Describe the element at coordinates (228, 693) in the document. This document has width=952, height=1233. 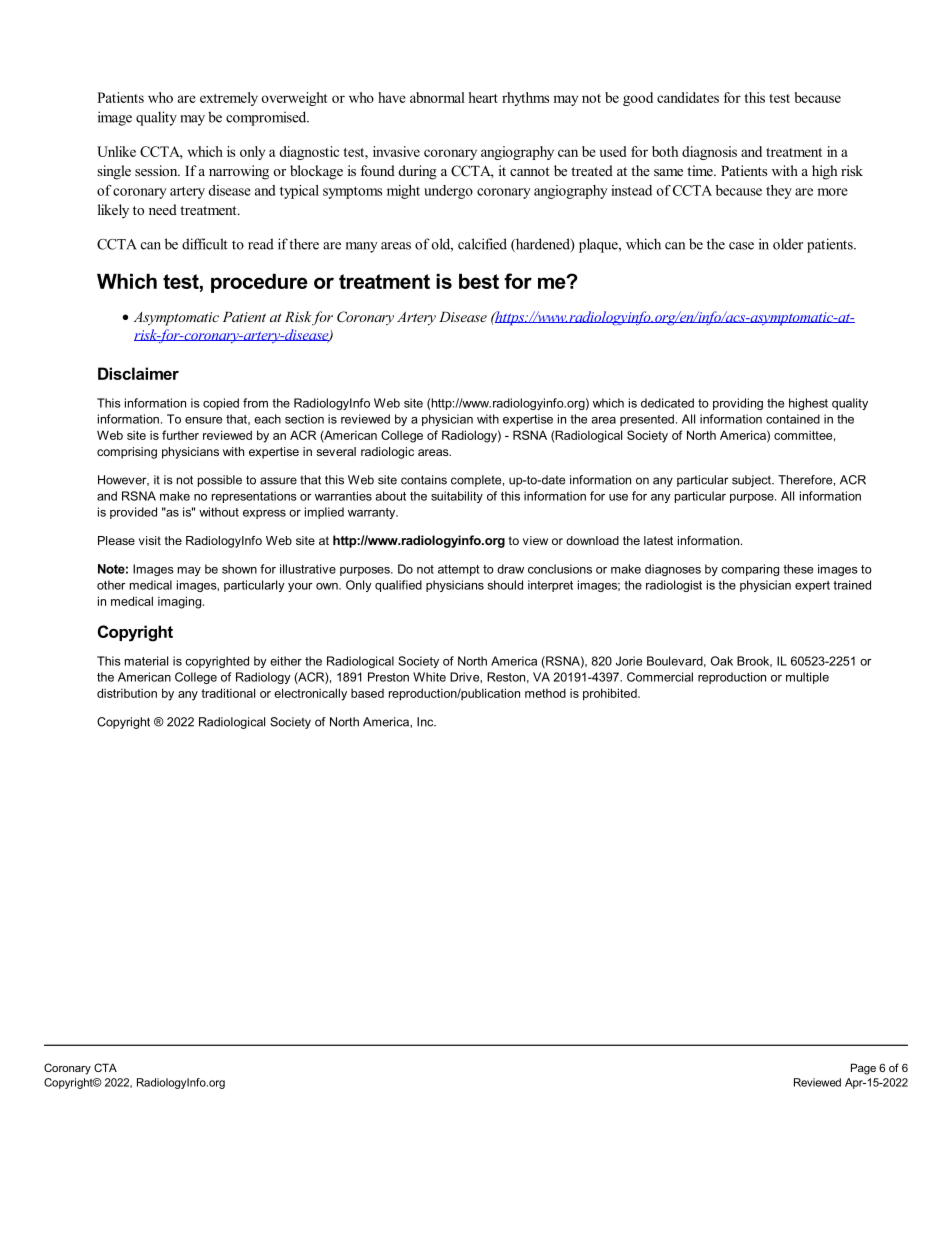
I see `traditional` at that location.
